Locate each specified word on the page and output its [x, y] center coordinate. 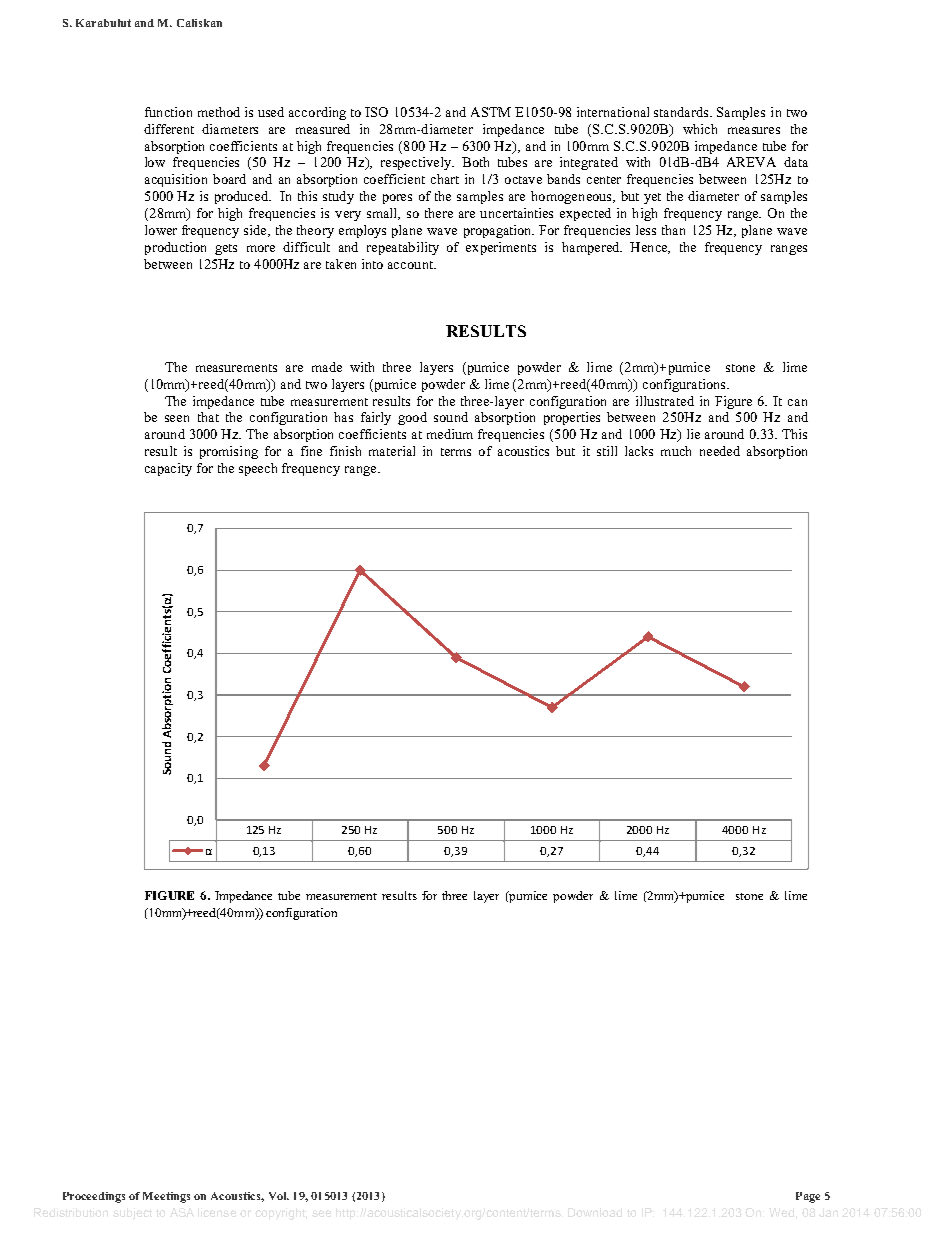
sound [451, 417]
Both [475, 162]
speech [258, 469]
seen [177, 418]
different [169, 129]
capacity [168, 469]
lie [693, 434]
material [392, 451]
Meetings [166, 1197]
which [700, 129]
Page [808, 1197]
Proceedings [94, 1197]
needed [720, 451]
